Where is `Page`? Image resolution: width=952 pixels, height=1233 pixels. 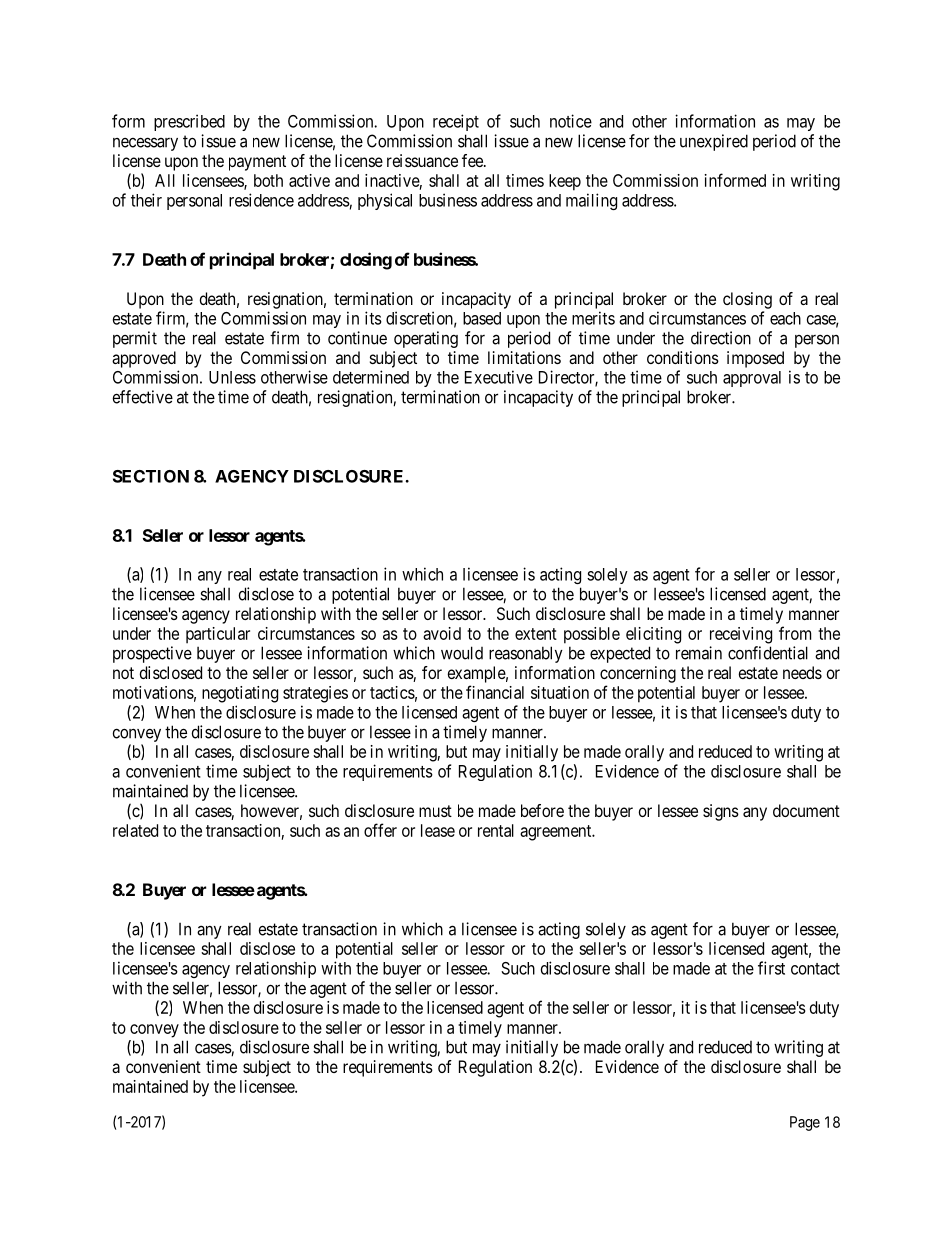
Page is located at coordinates (805, 1123).
